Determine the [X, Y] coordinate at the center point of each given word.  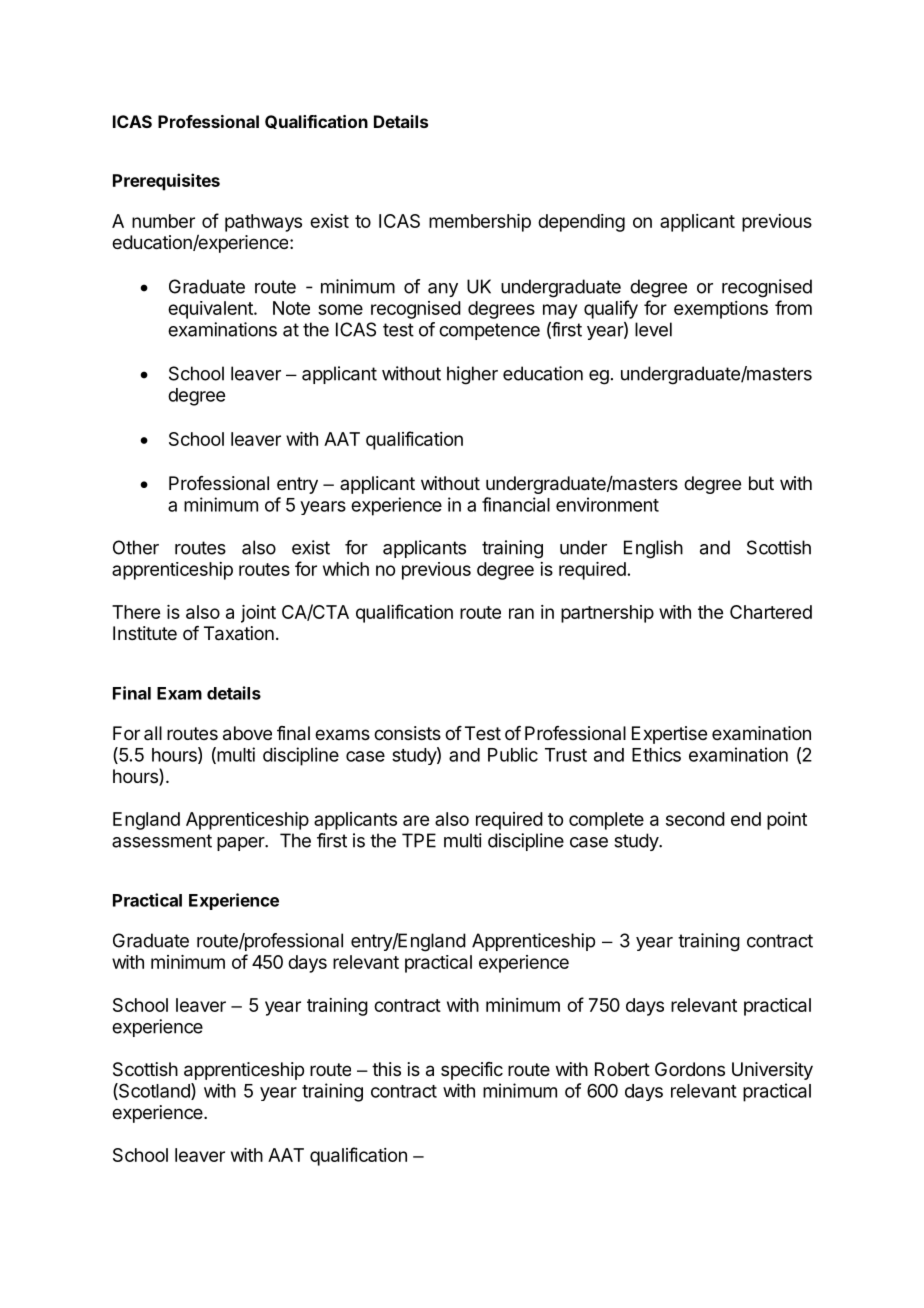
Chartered [771, 612]
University [772, 1071]
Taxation [239, 633]
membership [480, 223]
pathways [263, 223]
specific [472, 1071]
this [386, 1069]
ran [521, 613]
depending [581, 223]
